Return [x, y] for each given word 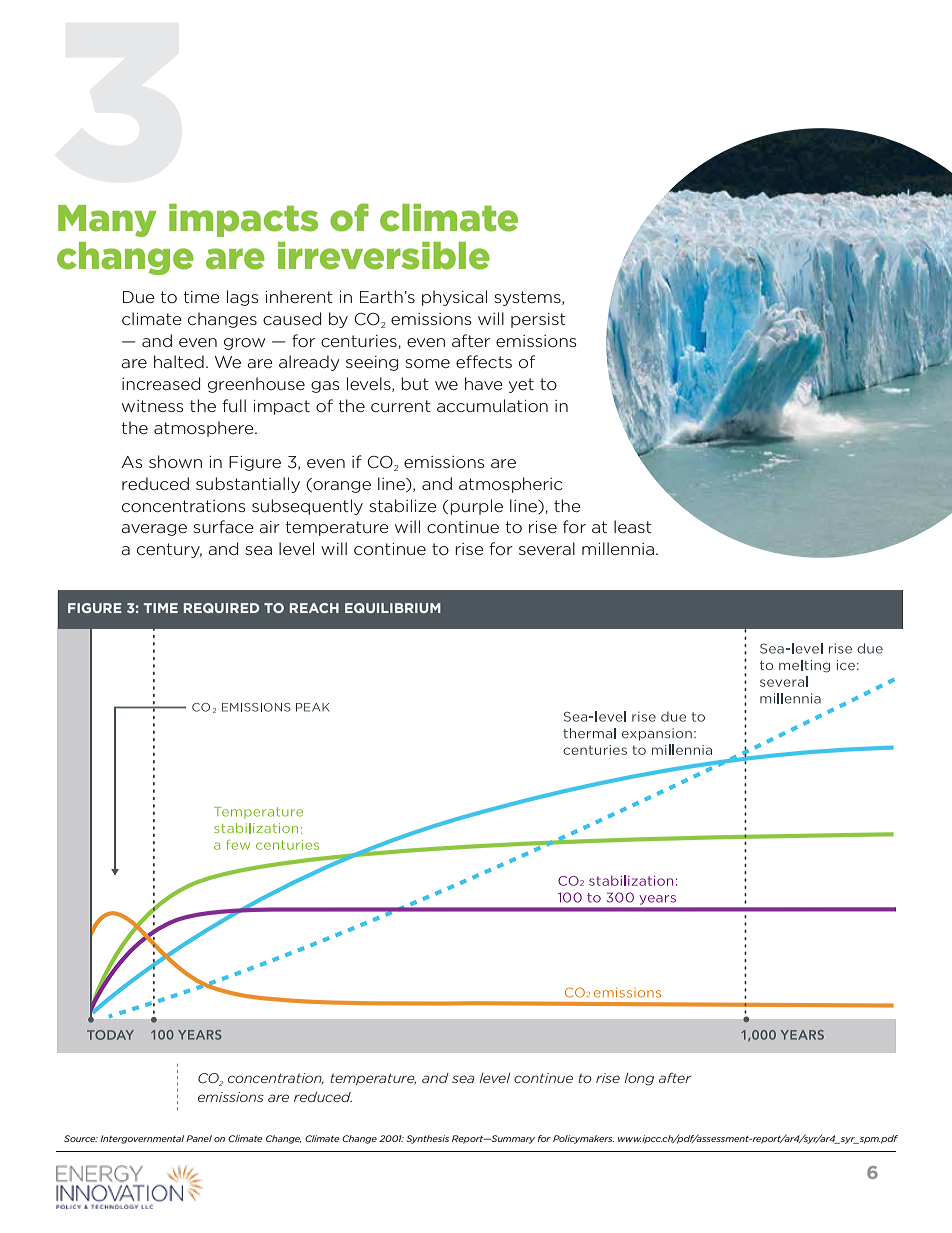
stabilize [403, 505]
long [639, 1079]
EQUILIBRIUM [393, 608]
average [154, 530]
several [547, 548]
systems [528, 298]
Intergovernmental [142, 1139]
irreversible [384, 256]
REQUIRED [221, 608]
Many [107, 221]
